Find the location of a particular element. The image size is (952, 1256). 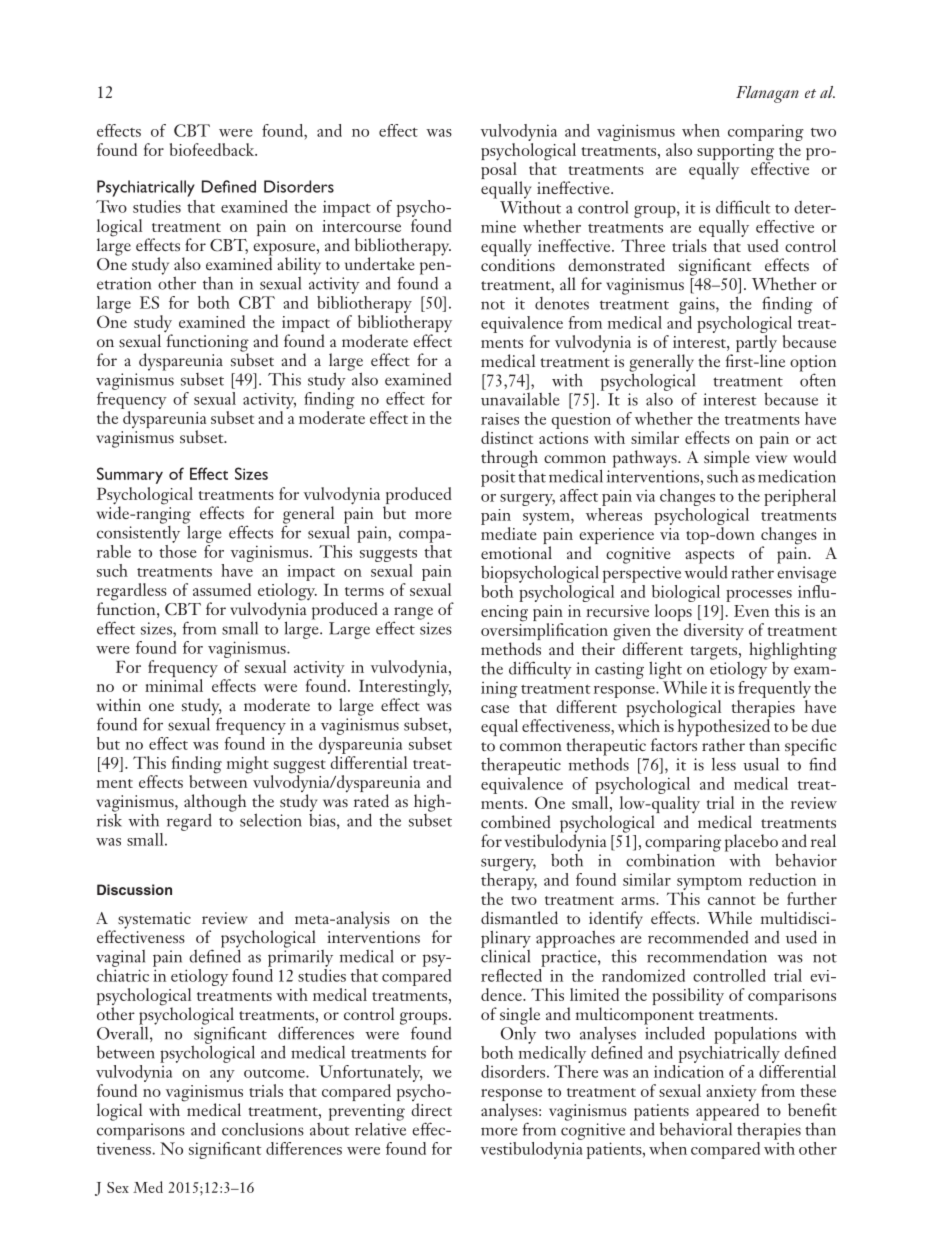

biofeedback is located at coordinates (213, 149).
